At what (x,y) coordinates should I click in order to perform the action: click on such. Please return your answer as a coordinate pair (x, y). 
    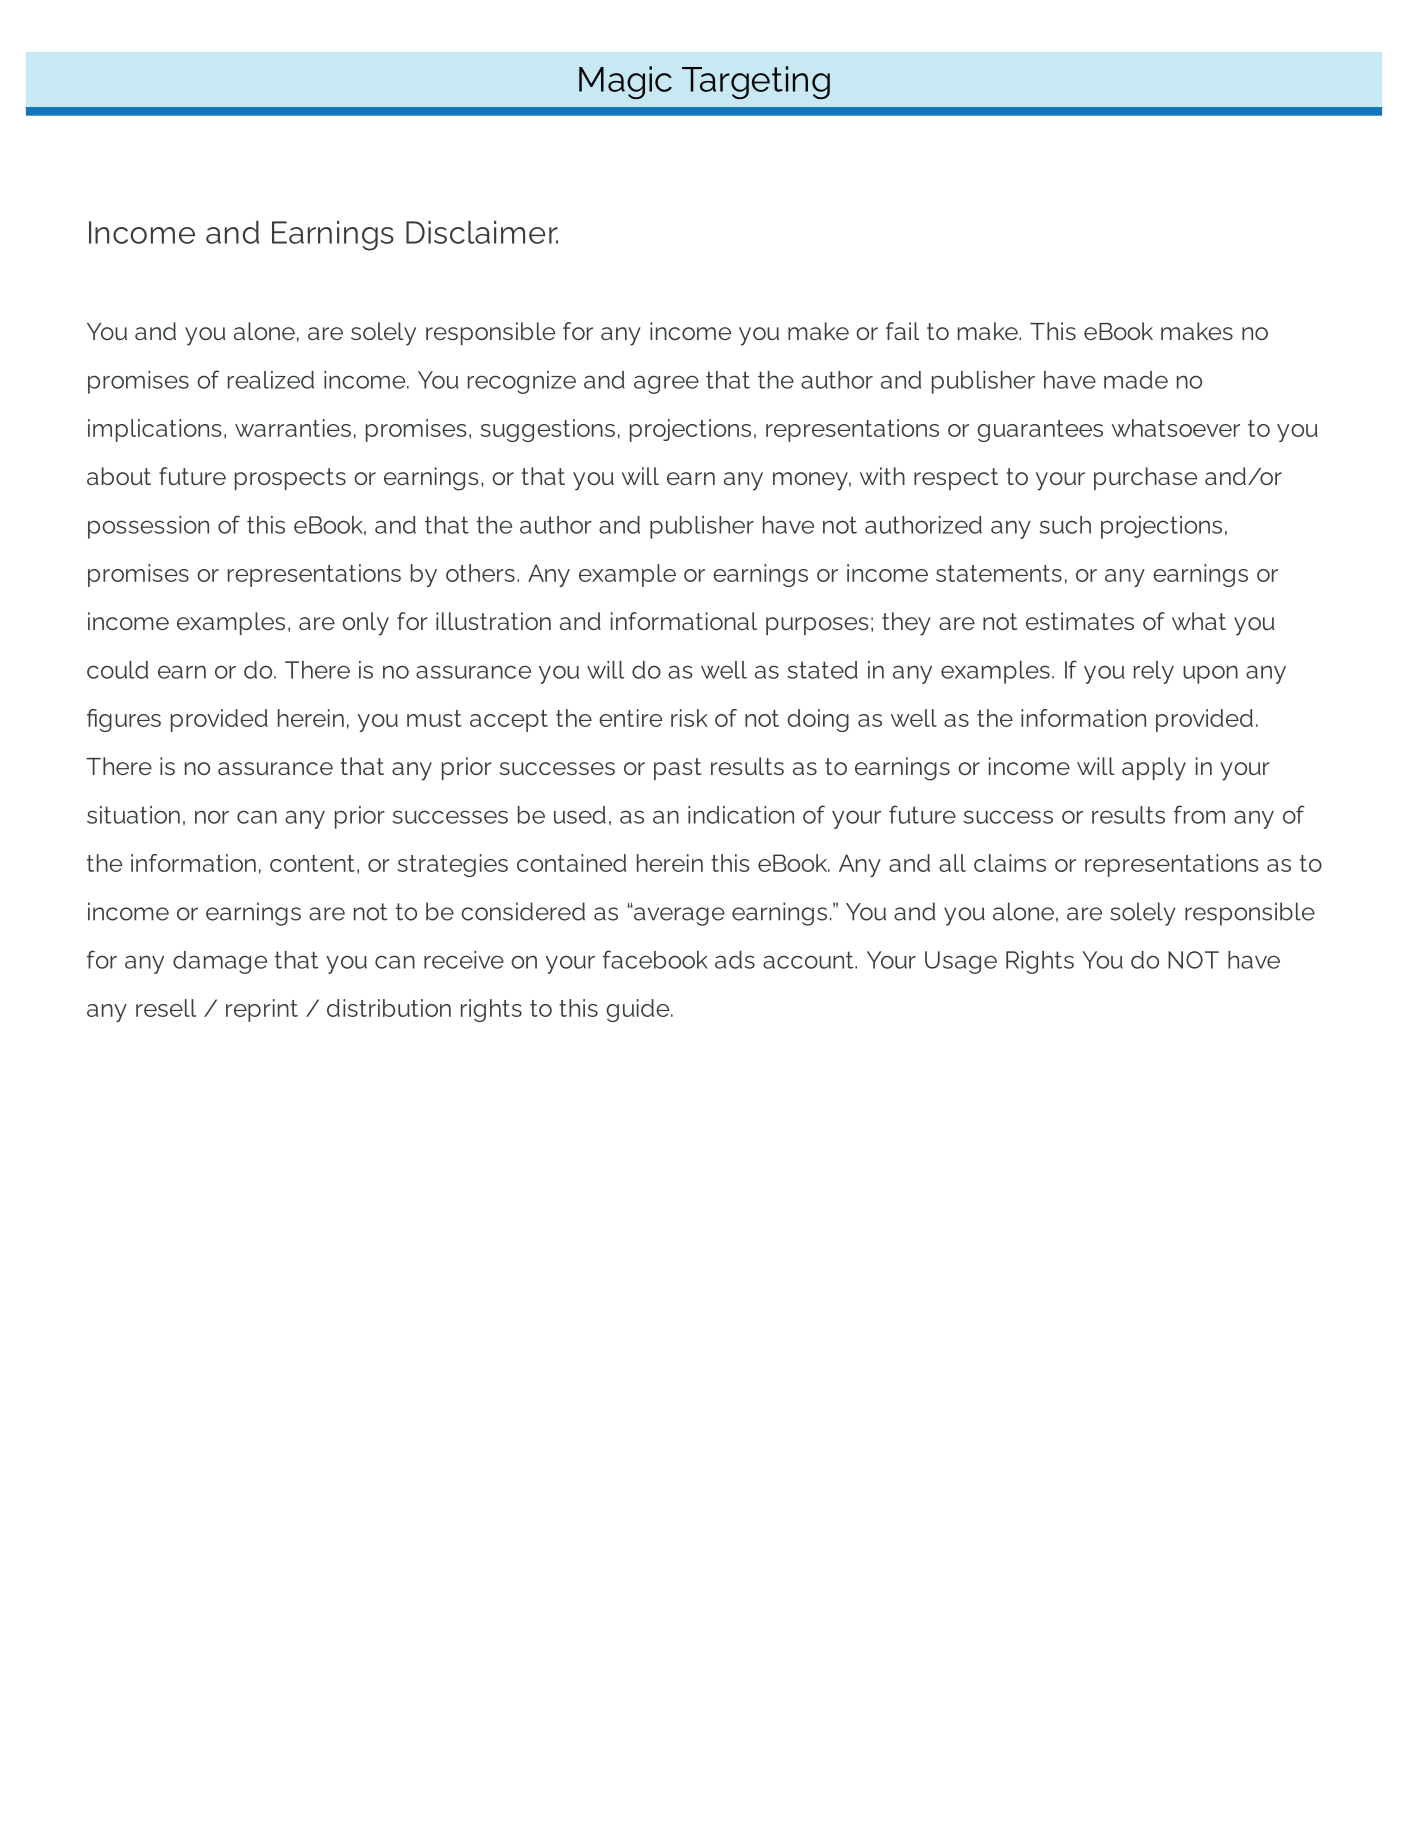
    Looking at the image, I should click on (1065, 525).
